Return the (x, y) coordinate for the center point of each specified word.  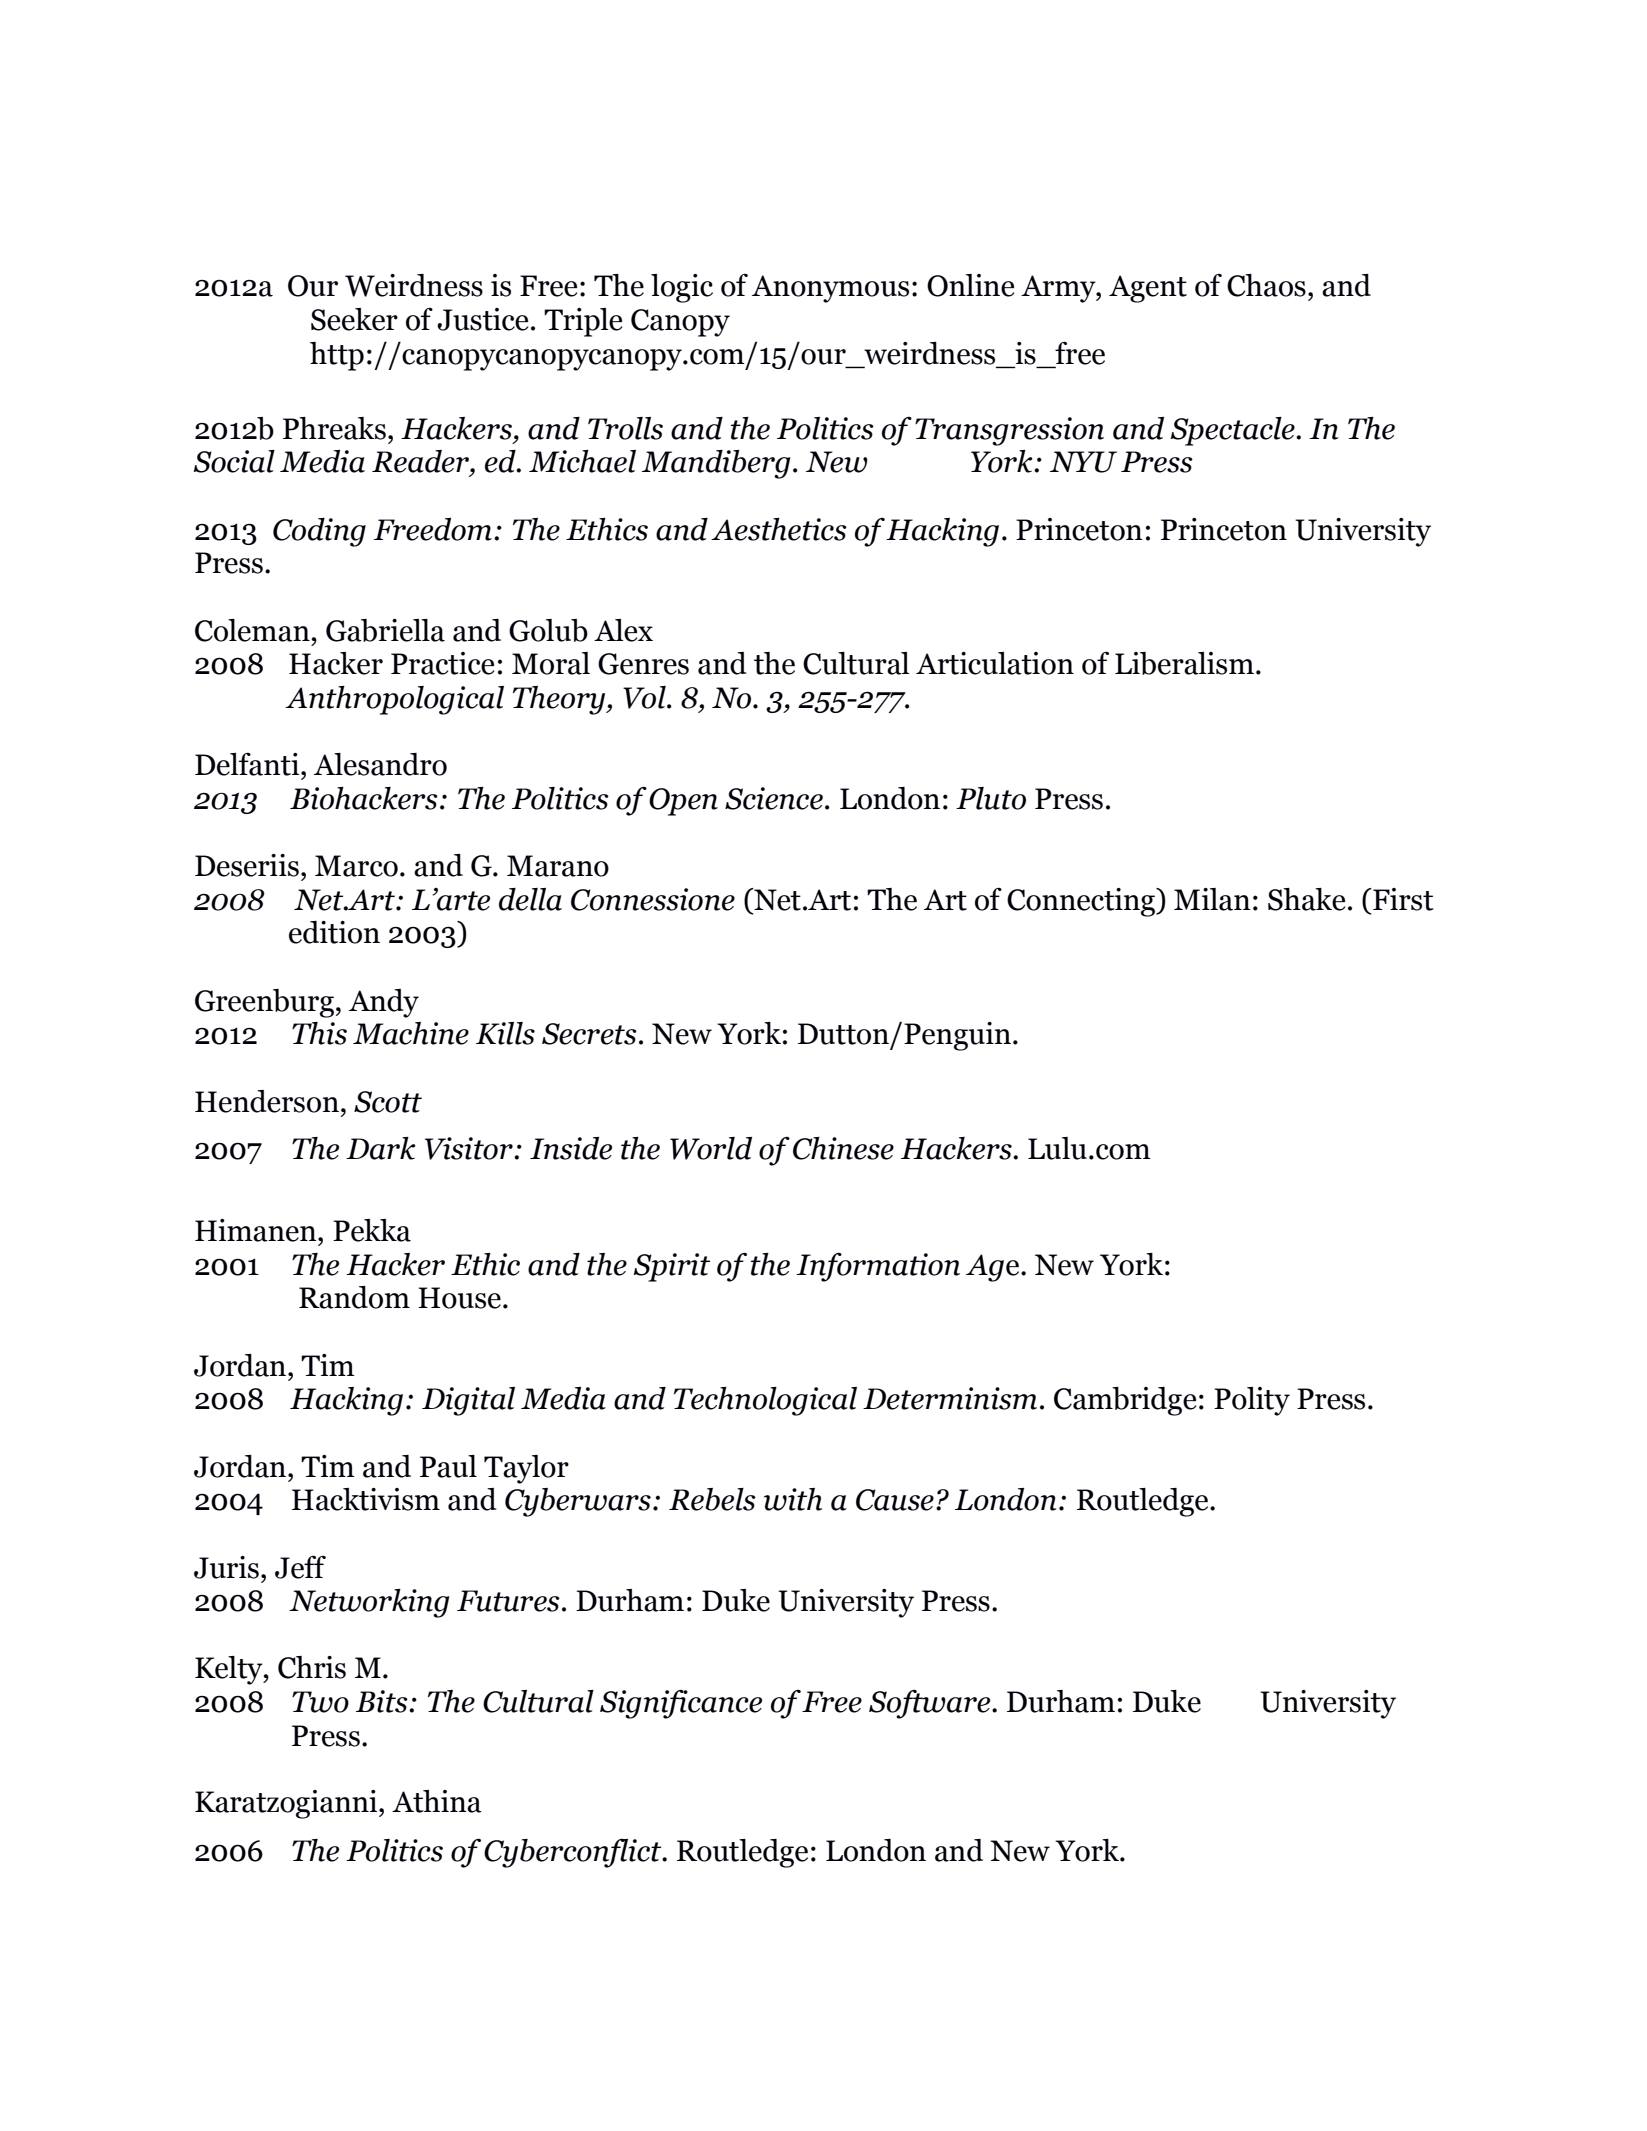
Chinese (843, 1148)
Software (931, 1704)
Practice (442, 663)
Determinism (950, 1398)
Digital (468, 1401)
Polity (1252, 1401)
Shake (1306, 899)
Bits (383, 1701)
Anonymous (830, 289)
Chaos (1266, 285)
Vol (645, 697)
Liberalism (1184, 663)
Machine (411, 1033)
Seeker (354, 319)
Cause (895, 1500)
